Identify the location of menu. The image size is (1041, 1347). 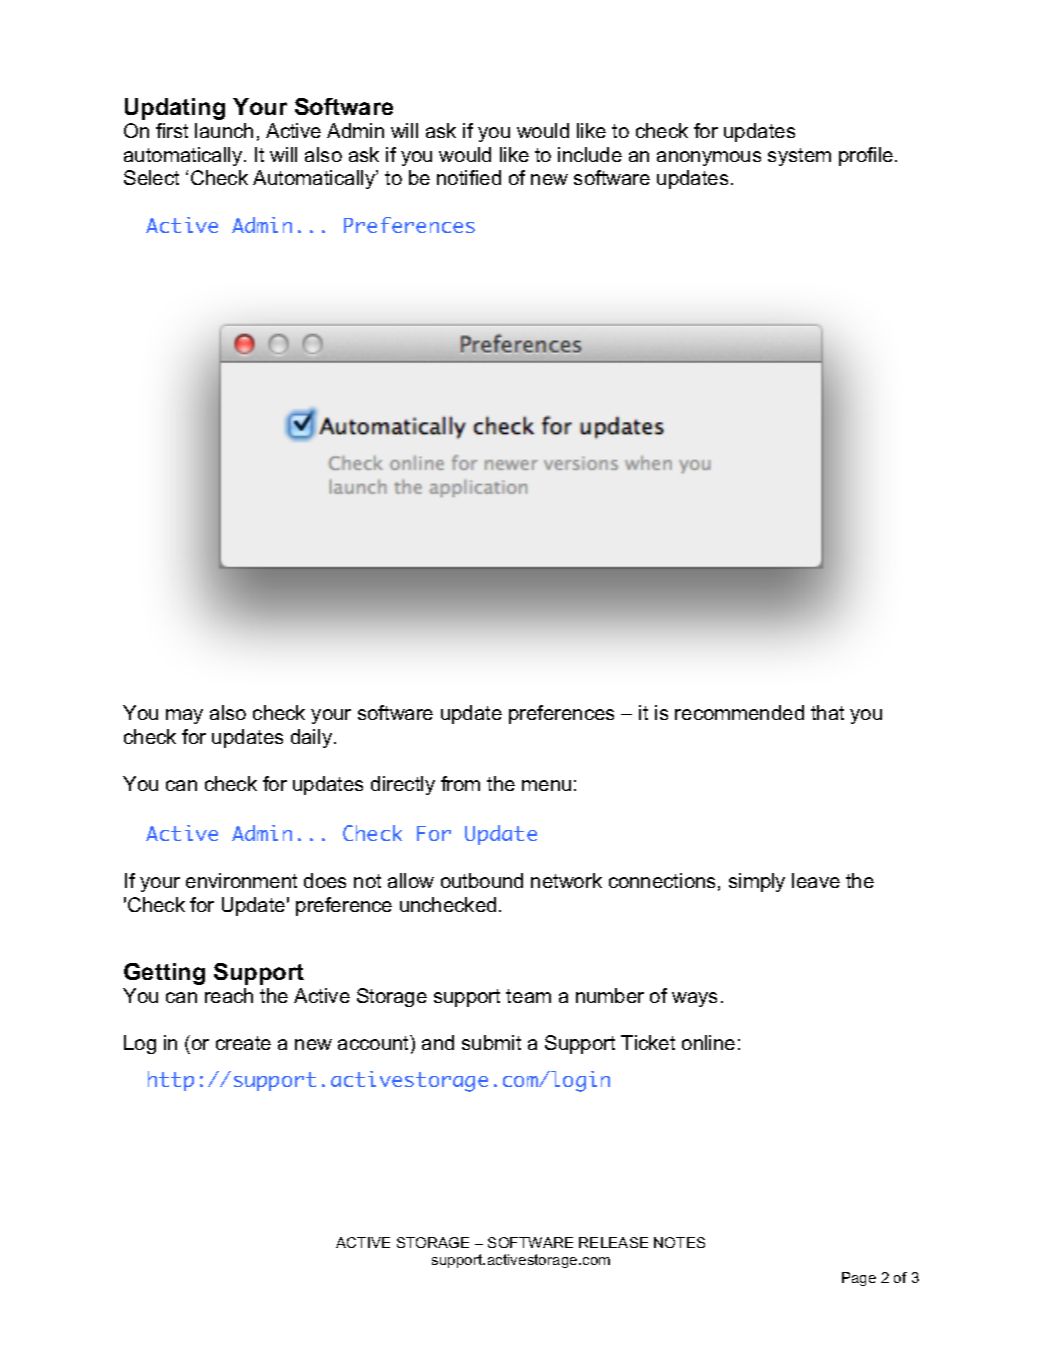
(546, 785).
